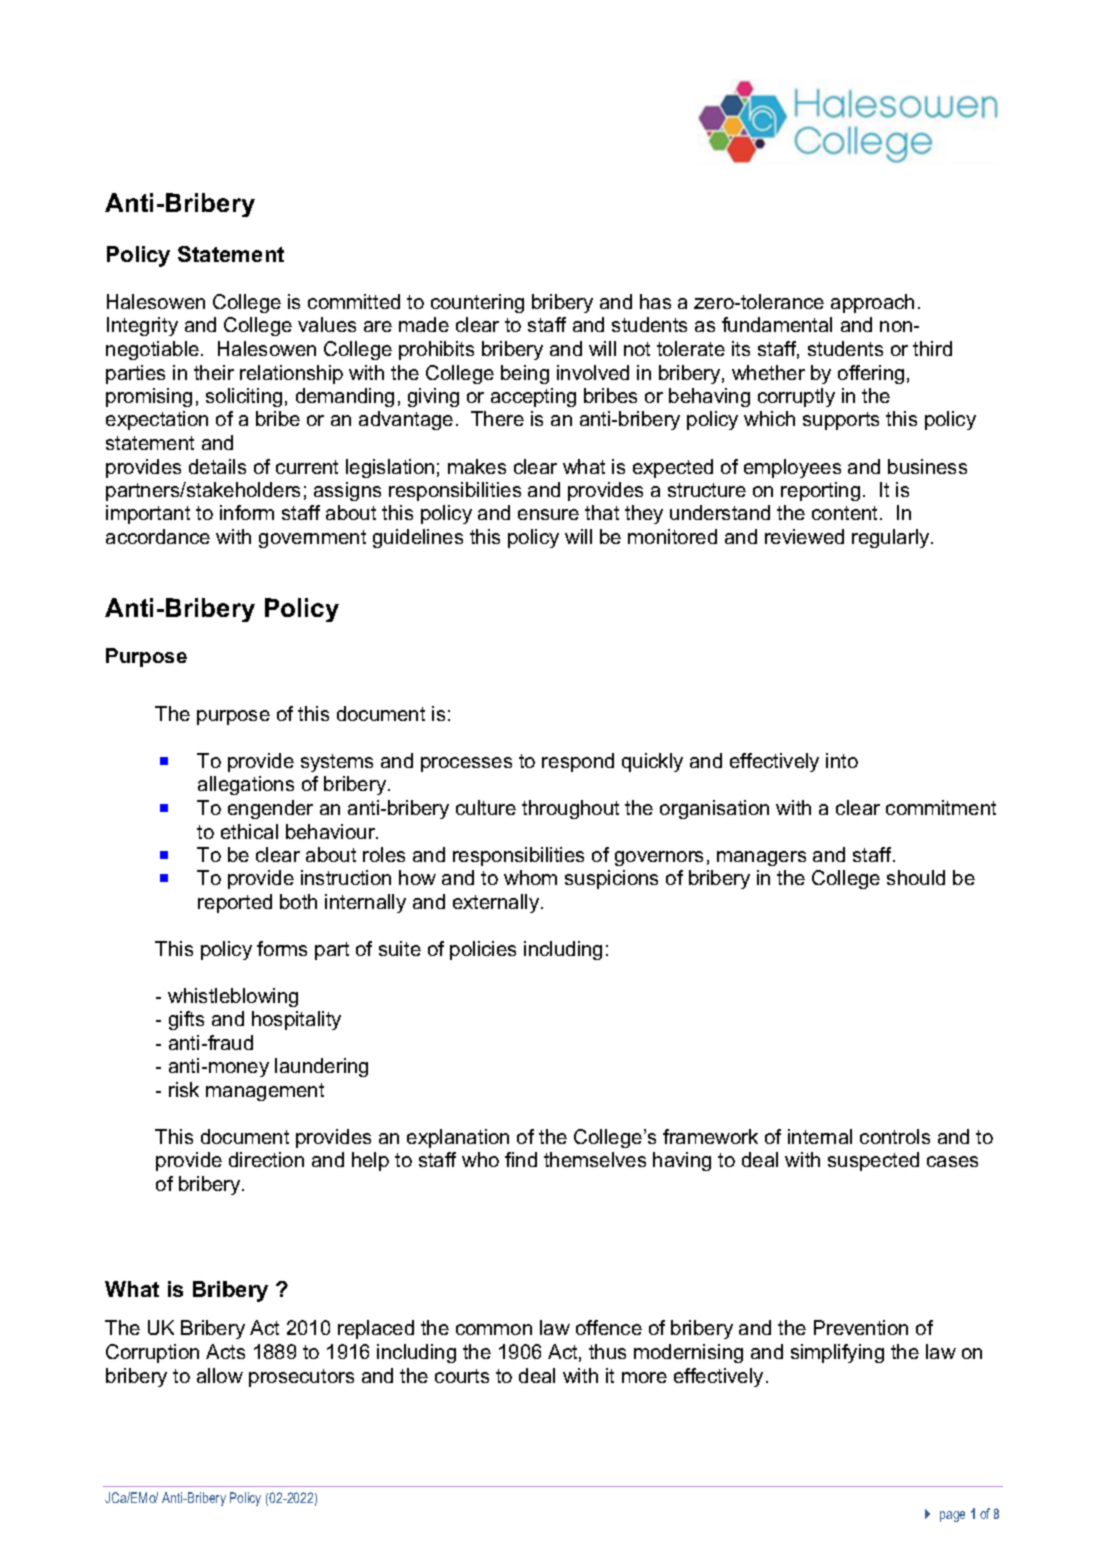  I want to click on management, so click(265, 1092).
